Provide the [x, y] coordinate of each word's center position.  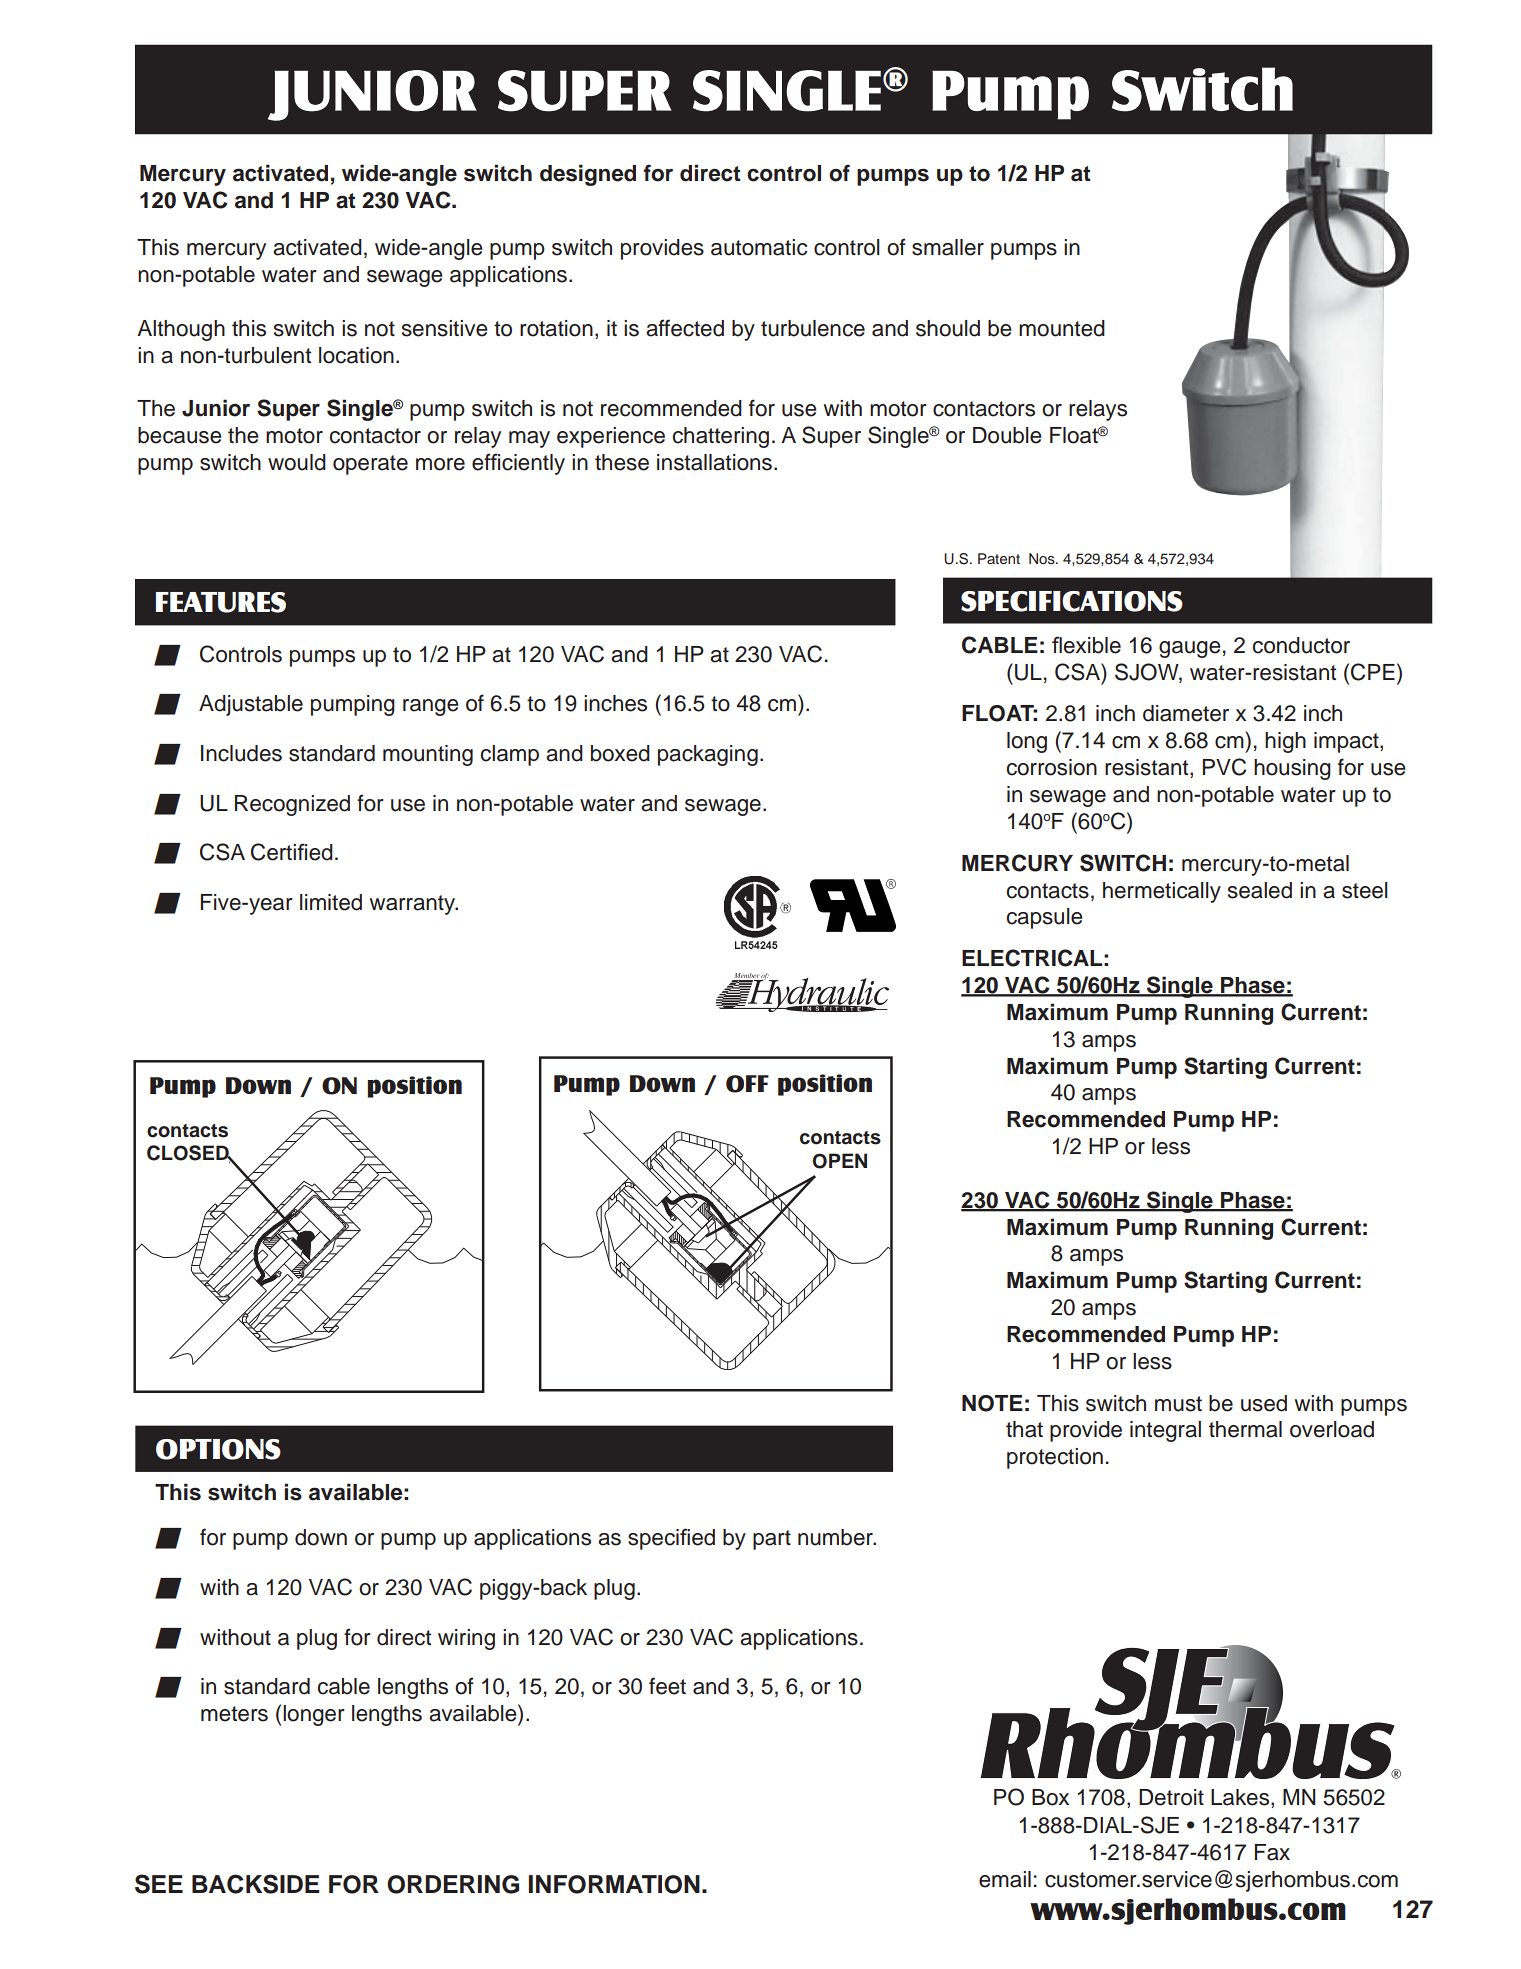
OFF [747, 1084]
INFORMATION [614, 1884]
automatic [759, 247]
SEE [159, 1884]
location [356, 355]
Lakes [1241, 1798]
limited [331, 902]
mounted [1062, 328]
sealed [1260, 890]
